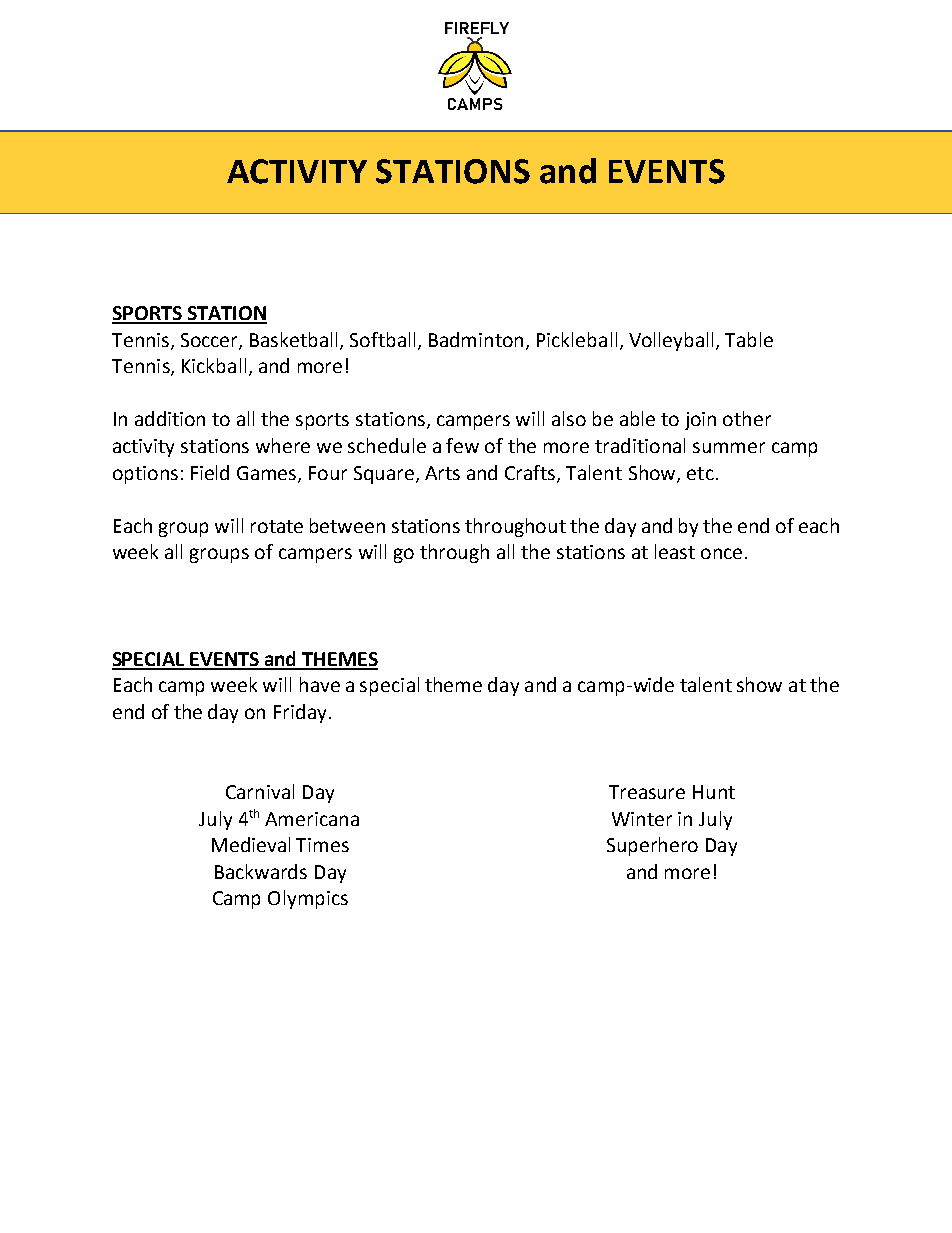  Describe the element at coordinates (347, 525) in the screenshot. I see `between` at that location.
